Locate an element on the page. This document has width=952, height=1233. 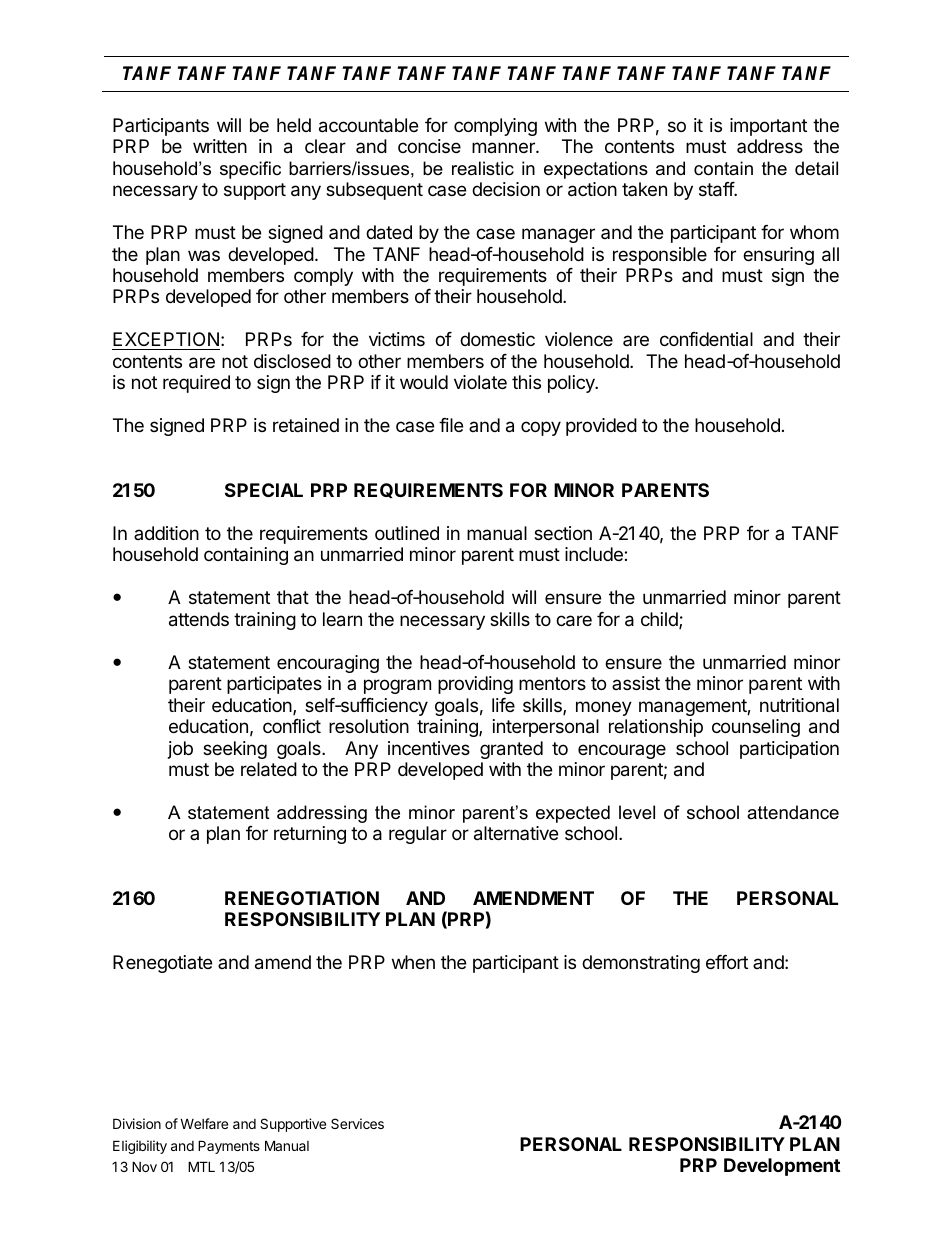
Services is located at coordinates (357, 1123).
